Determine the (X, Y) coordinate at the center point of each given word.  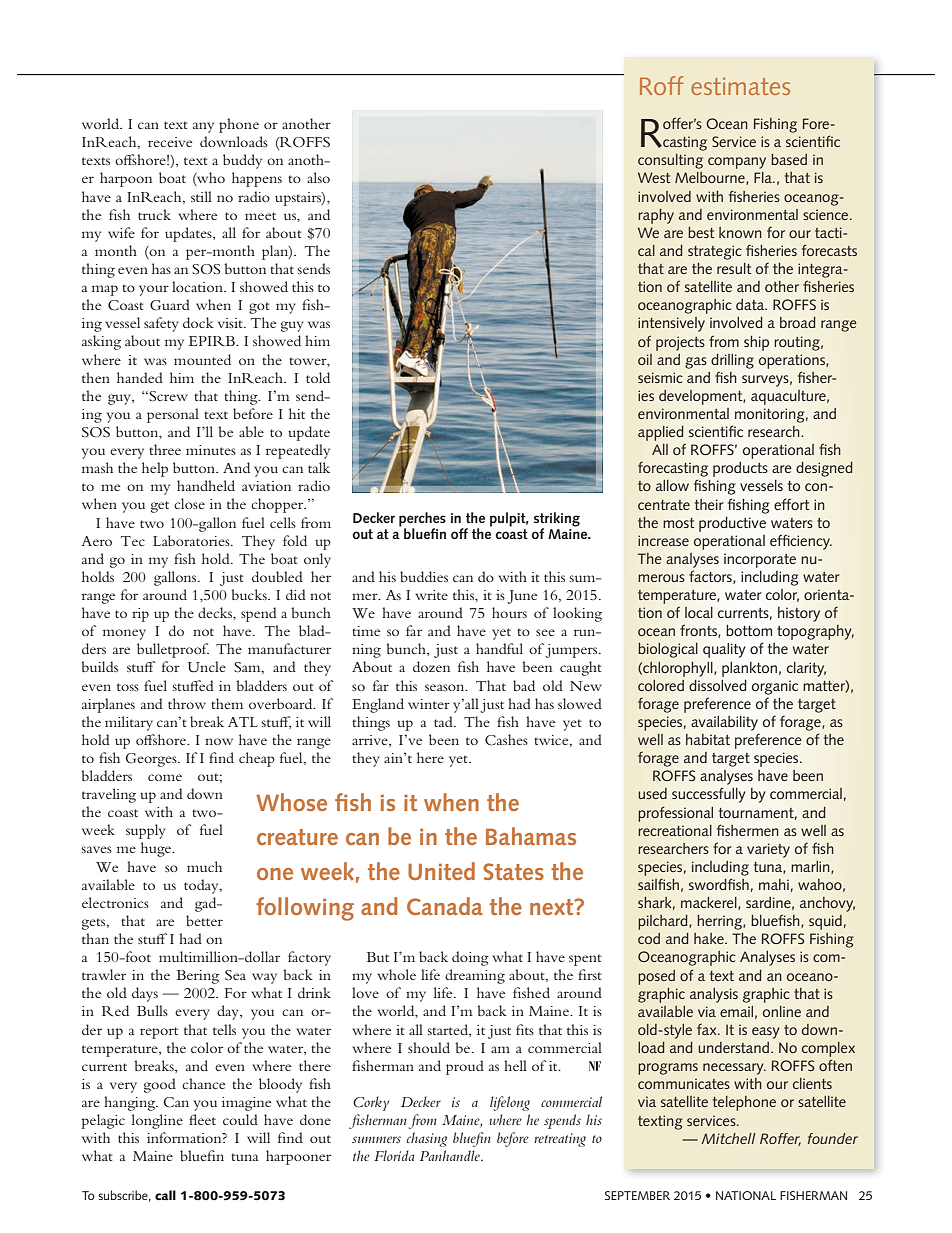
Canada (445, 906)
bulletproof (173, 650)
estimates (740, 86)
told (318, 377)
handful (499, 648)
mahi (774, 884)
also (318, 177)
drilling (732, 361)
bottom (749, 630)
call (165, 1195)
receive (170, 142)
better (204, 920)
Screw (167, 396)
